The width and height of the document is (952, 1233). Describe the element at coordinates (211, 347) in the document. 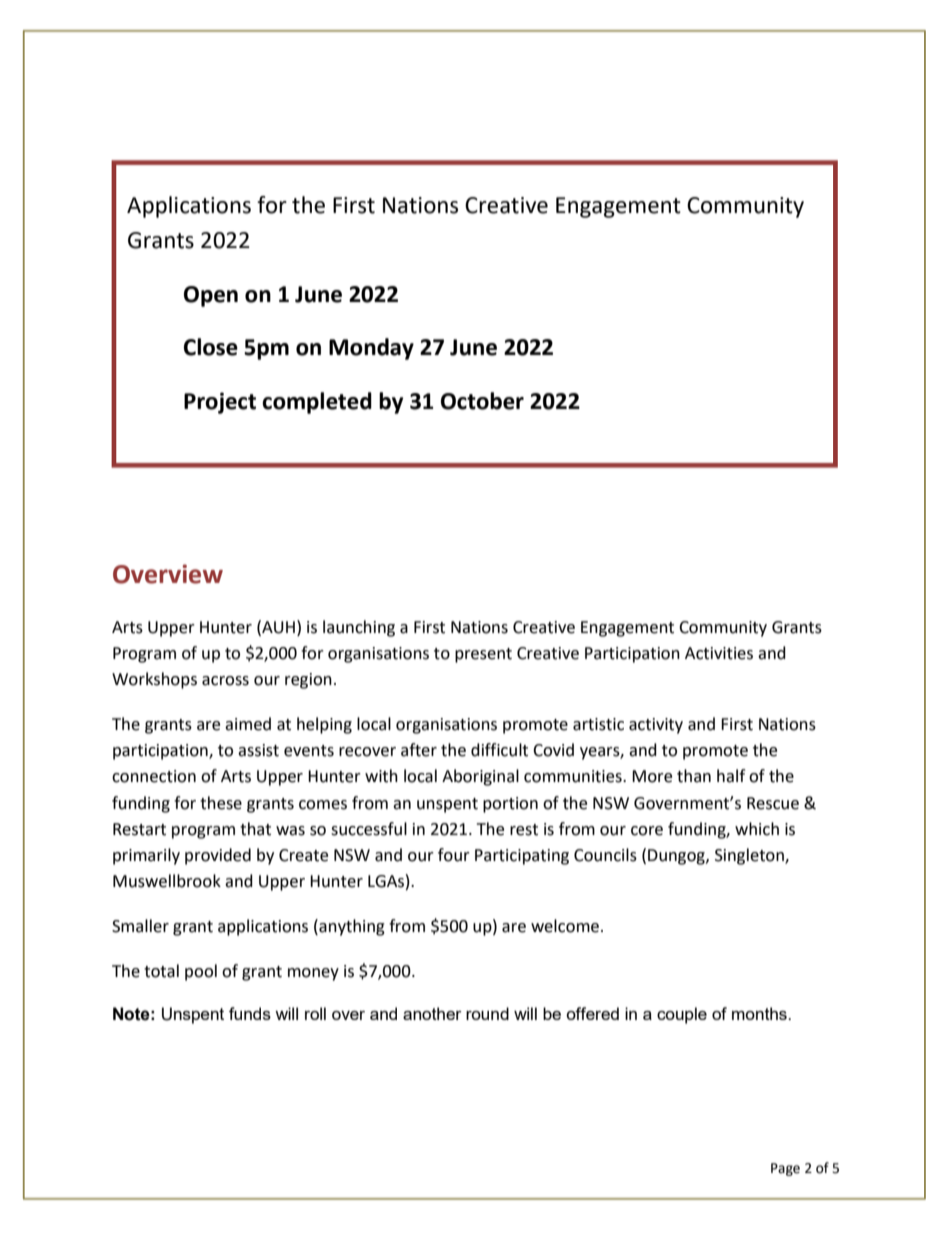

I see `Close` at that location.
